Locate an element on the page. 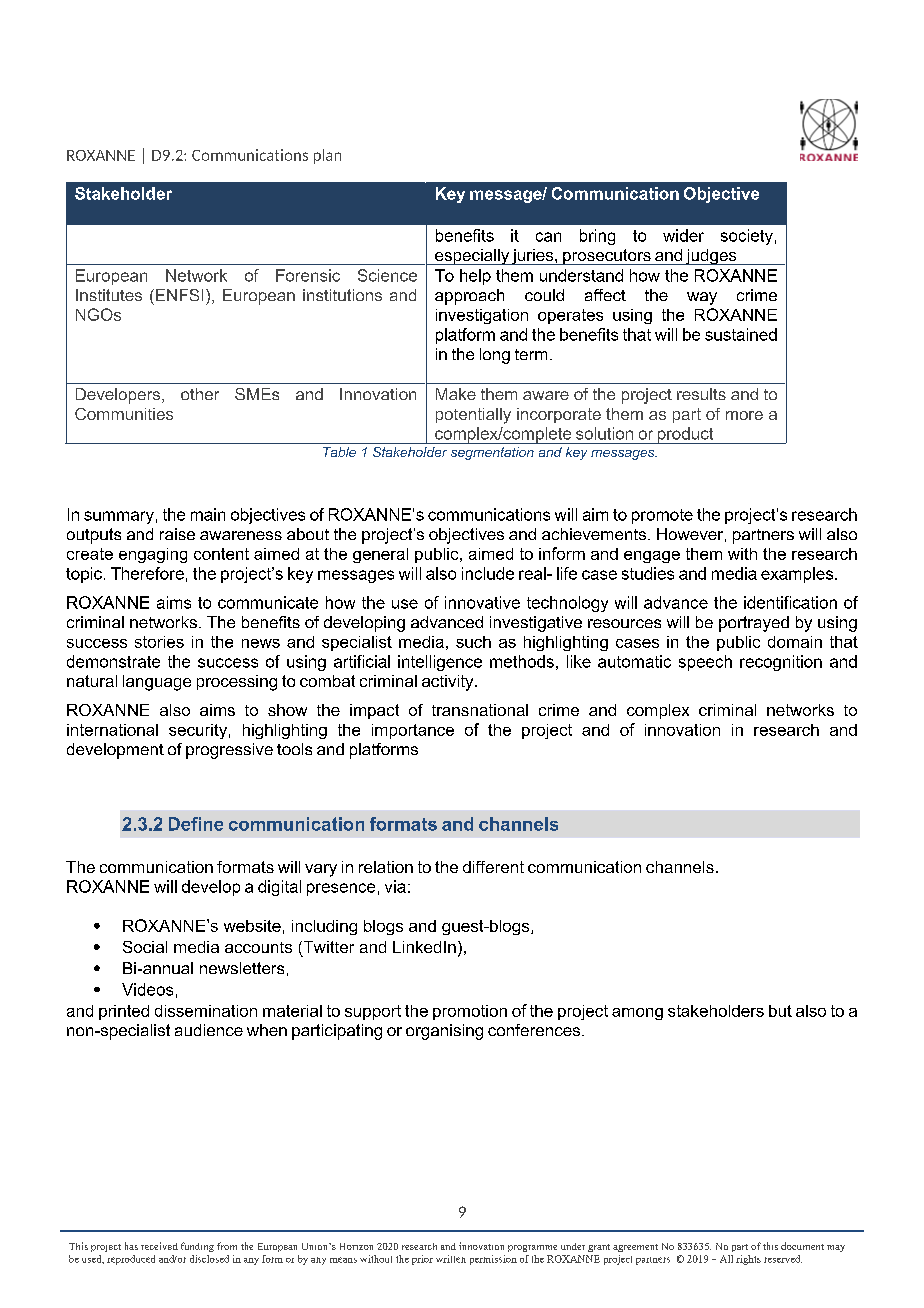 The width and height of the page is (924, 1308). different is located at coordinates (493, 867).
